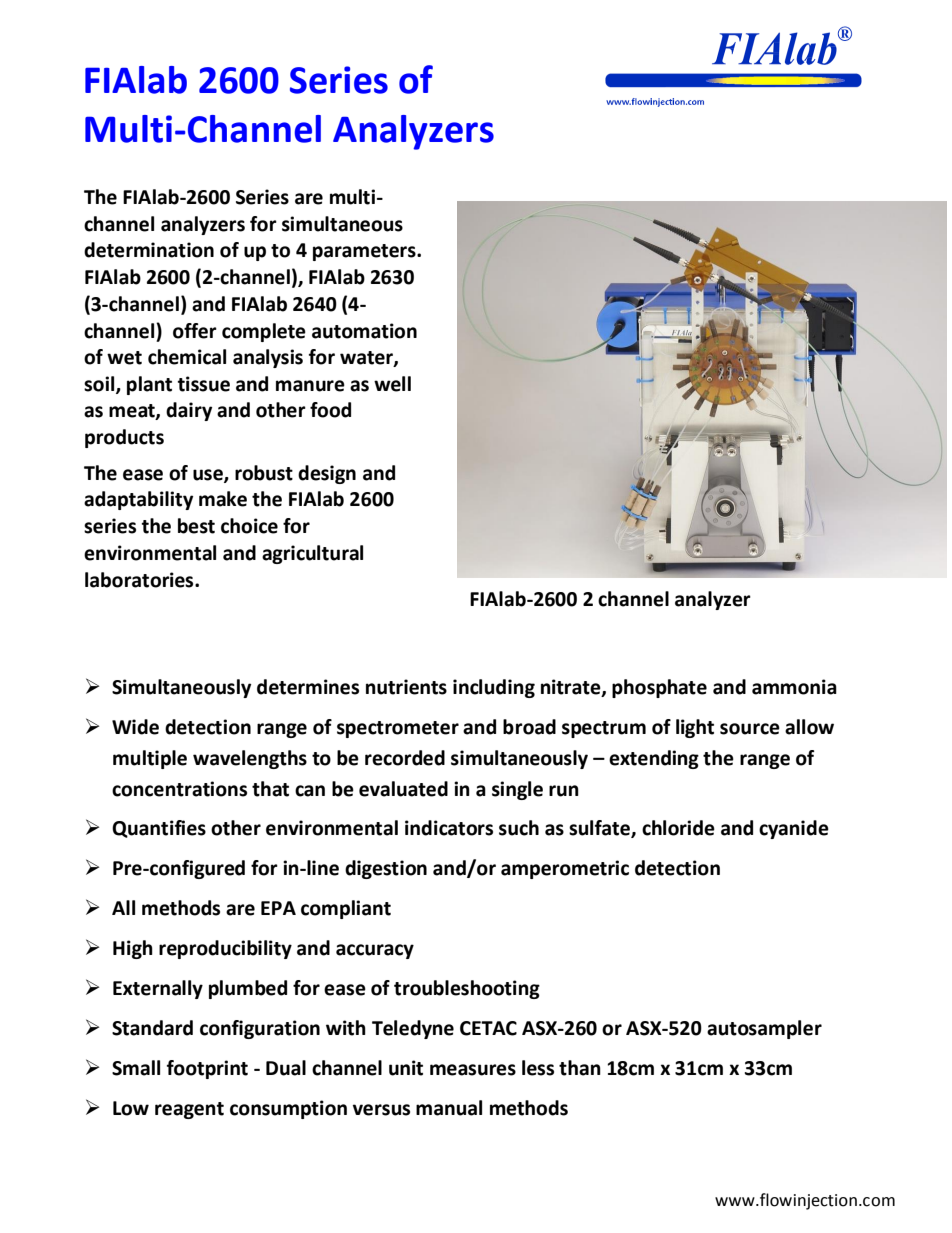 The width and height of the document is (952, 1233). I want to click on including, so click(494, 688).
